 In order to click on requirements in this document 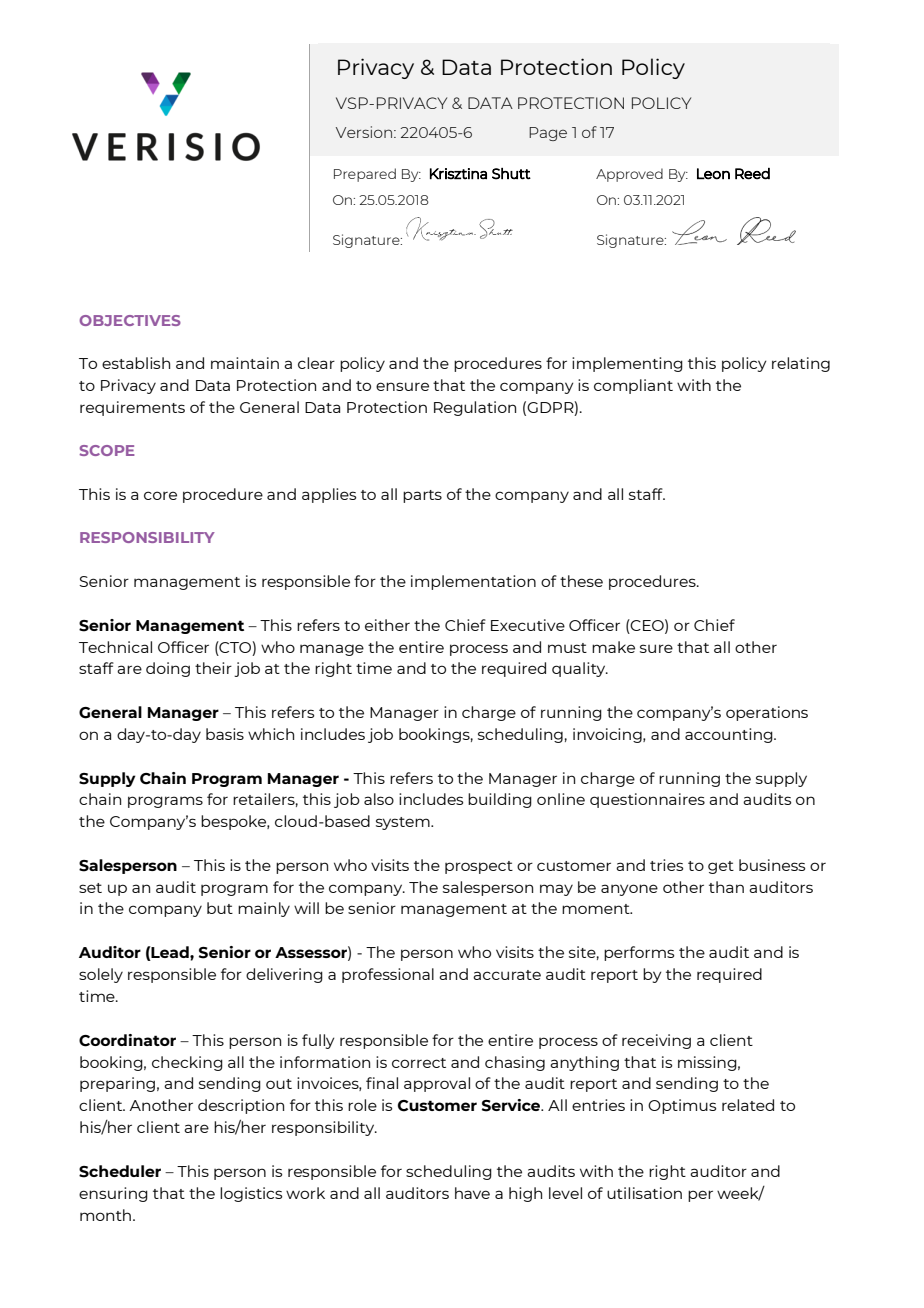, I will do `click(132, 408)`.
